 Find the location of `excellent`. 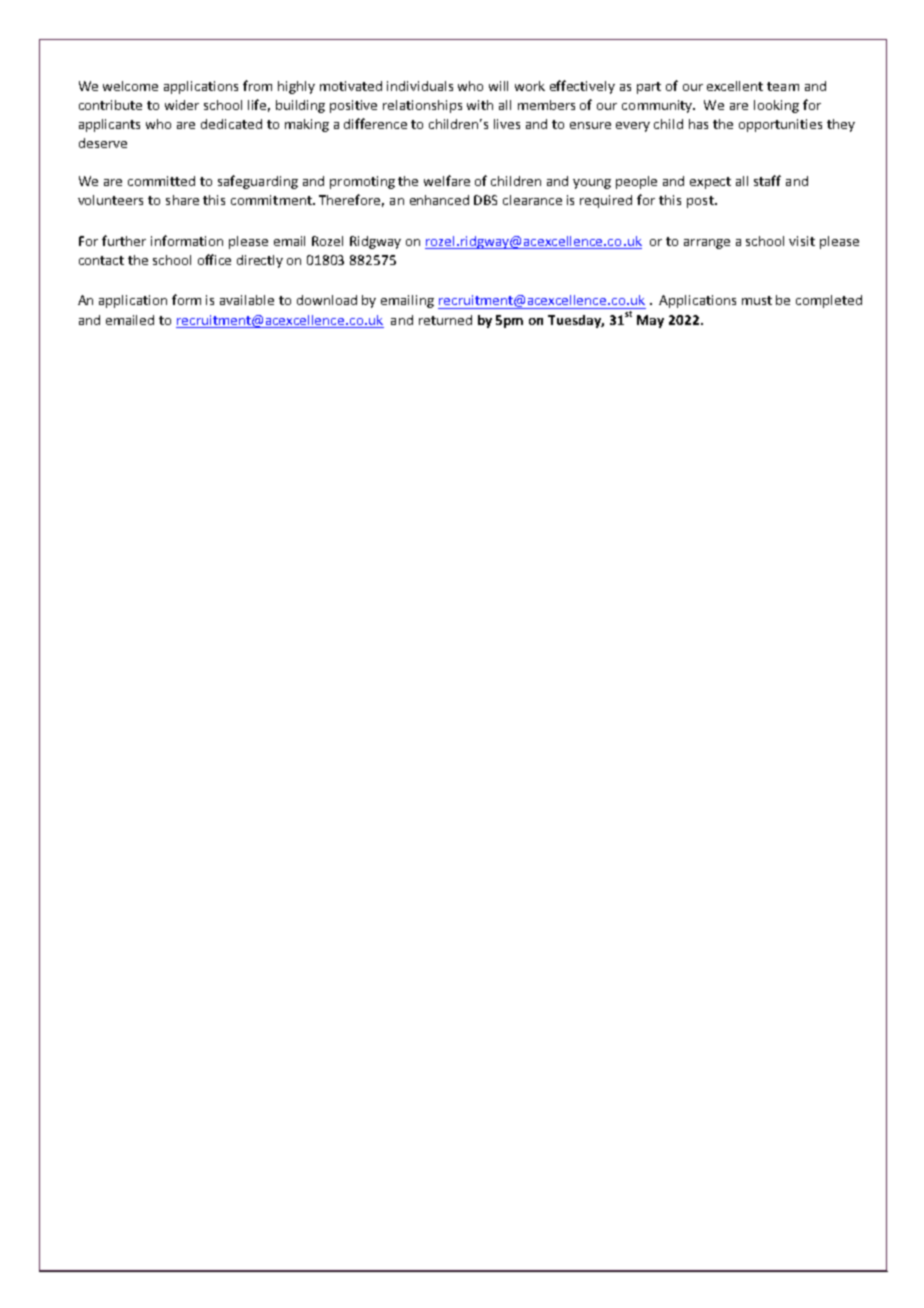

excellent is located at coordinates (735, 86).
